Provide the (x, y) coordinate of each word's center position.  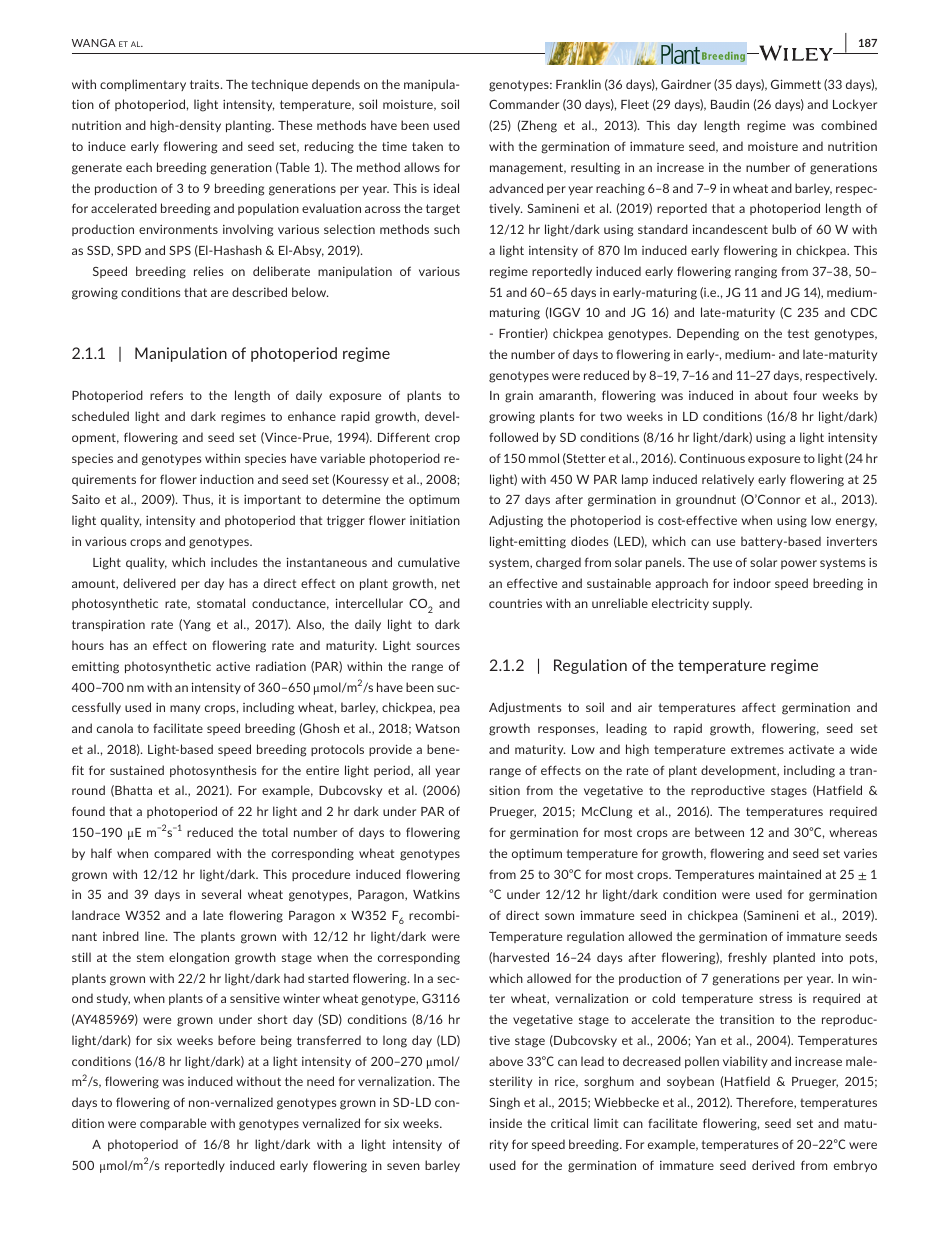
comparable (173, 1124)
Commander (524, 104)
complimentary (143, 85)
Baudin (730, 104)
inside (506, 1123)
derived (773, 1165)
